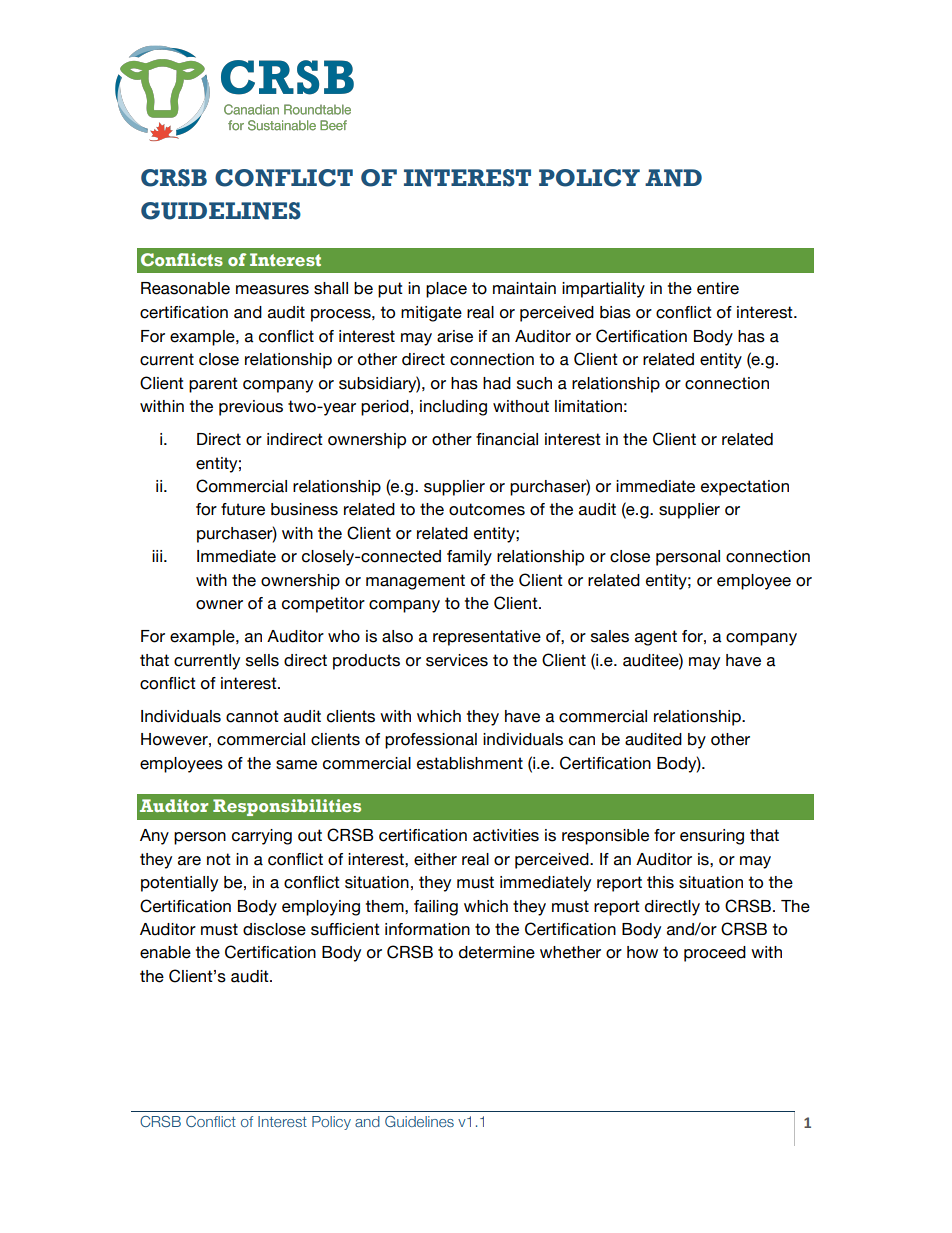  What do you see at coordinates (243, 509) in the screenshot?
I see `future` at bounding box center [243, 509].
